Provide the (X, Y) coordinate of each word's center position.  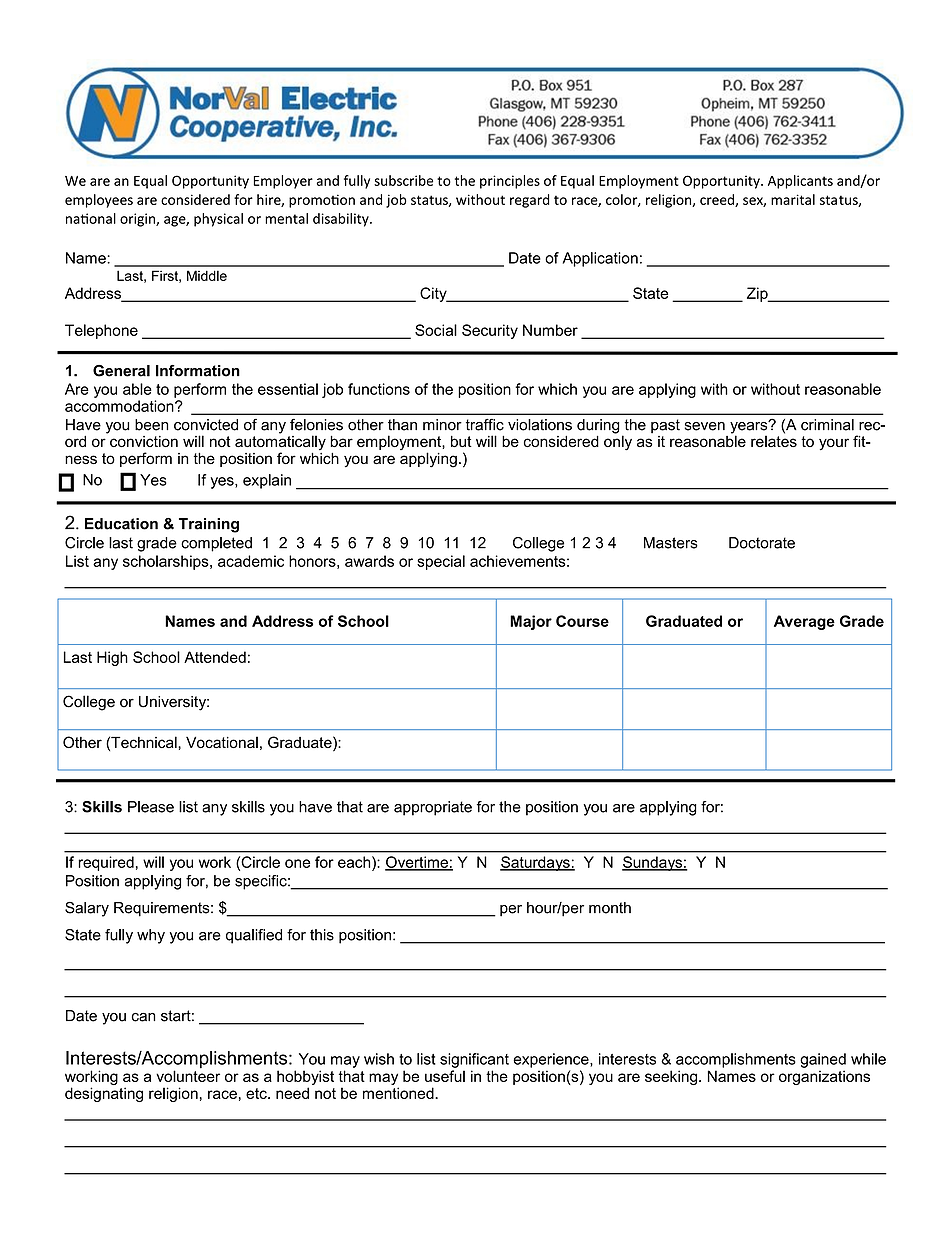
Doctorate (762, 543)
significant (474, 1060)
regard (530, 201)
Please (151, 807)
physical (218, 220)
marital (793, 199)
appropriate (433, 808)
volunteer (188, 1075)
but (461, 441)
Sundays (653, 863)
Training (209, 525)
